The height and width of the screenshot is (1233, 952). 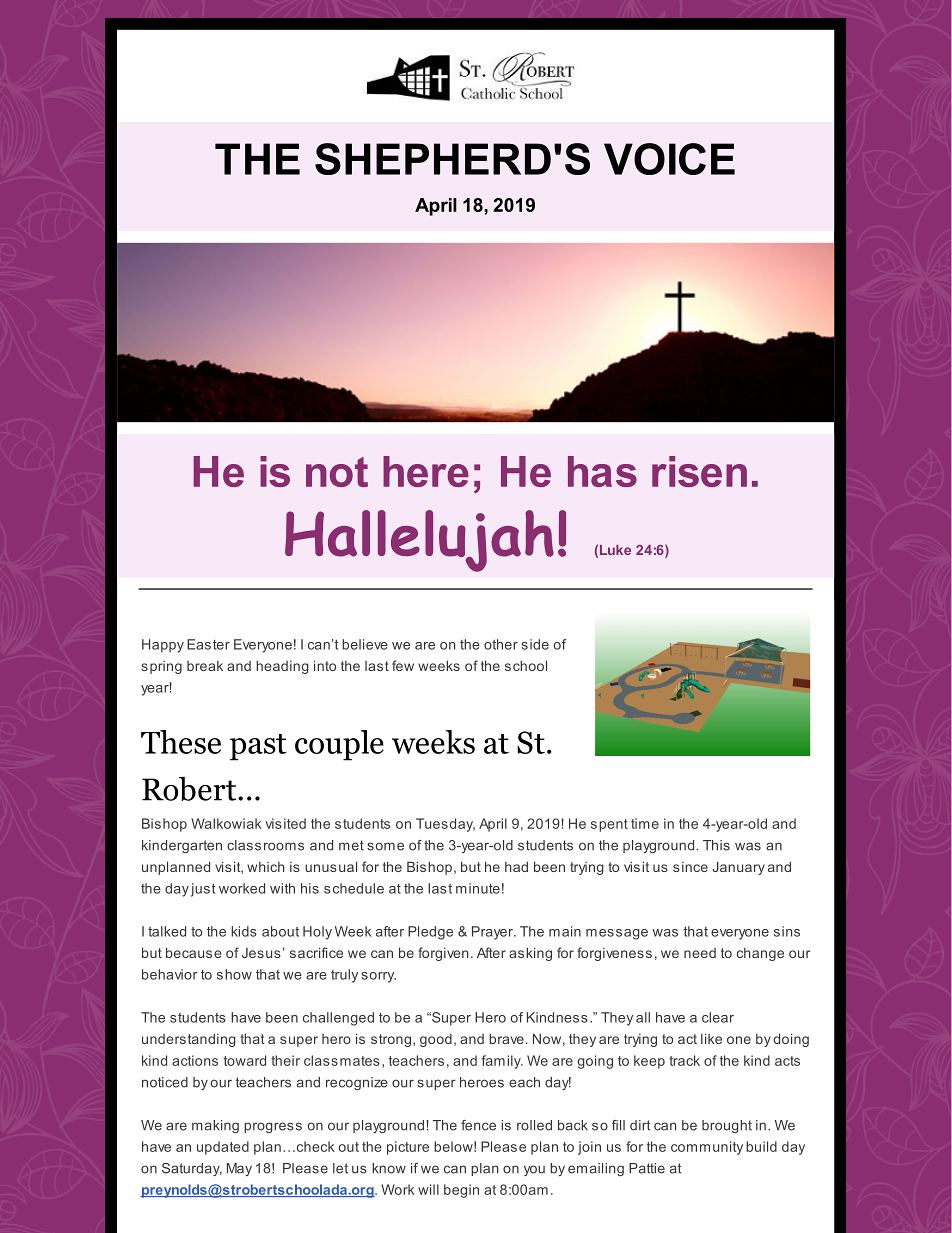 I want to click on Easter, so click(x=208, y=644).
